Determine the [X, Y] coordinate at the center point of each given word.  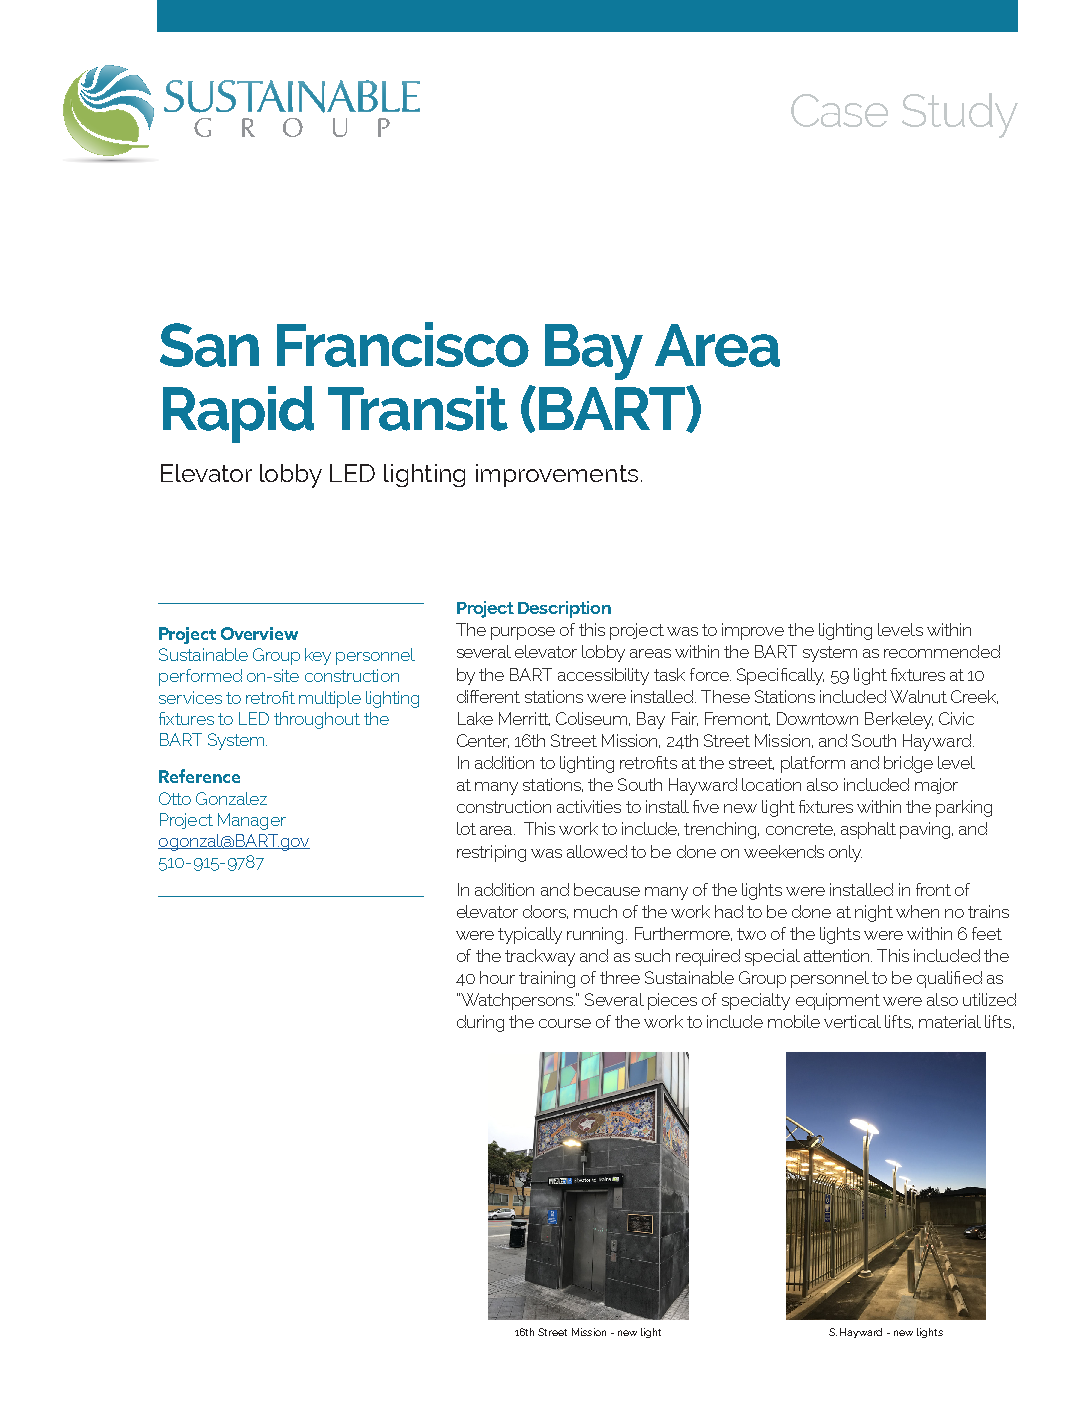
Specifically [780, 676]
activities [589, 806]
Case [839, 110]
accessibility [603, 676]
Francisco [403, 344]
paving [926, 830]
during [480, 1023]
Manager [252, 821]
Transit [418, 408]
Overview [259, 633]
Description [564, 609]
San [209, 345]
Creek [974, 697]
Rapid [238, 414]
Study [960, 115]
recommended [942, 651]
